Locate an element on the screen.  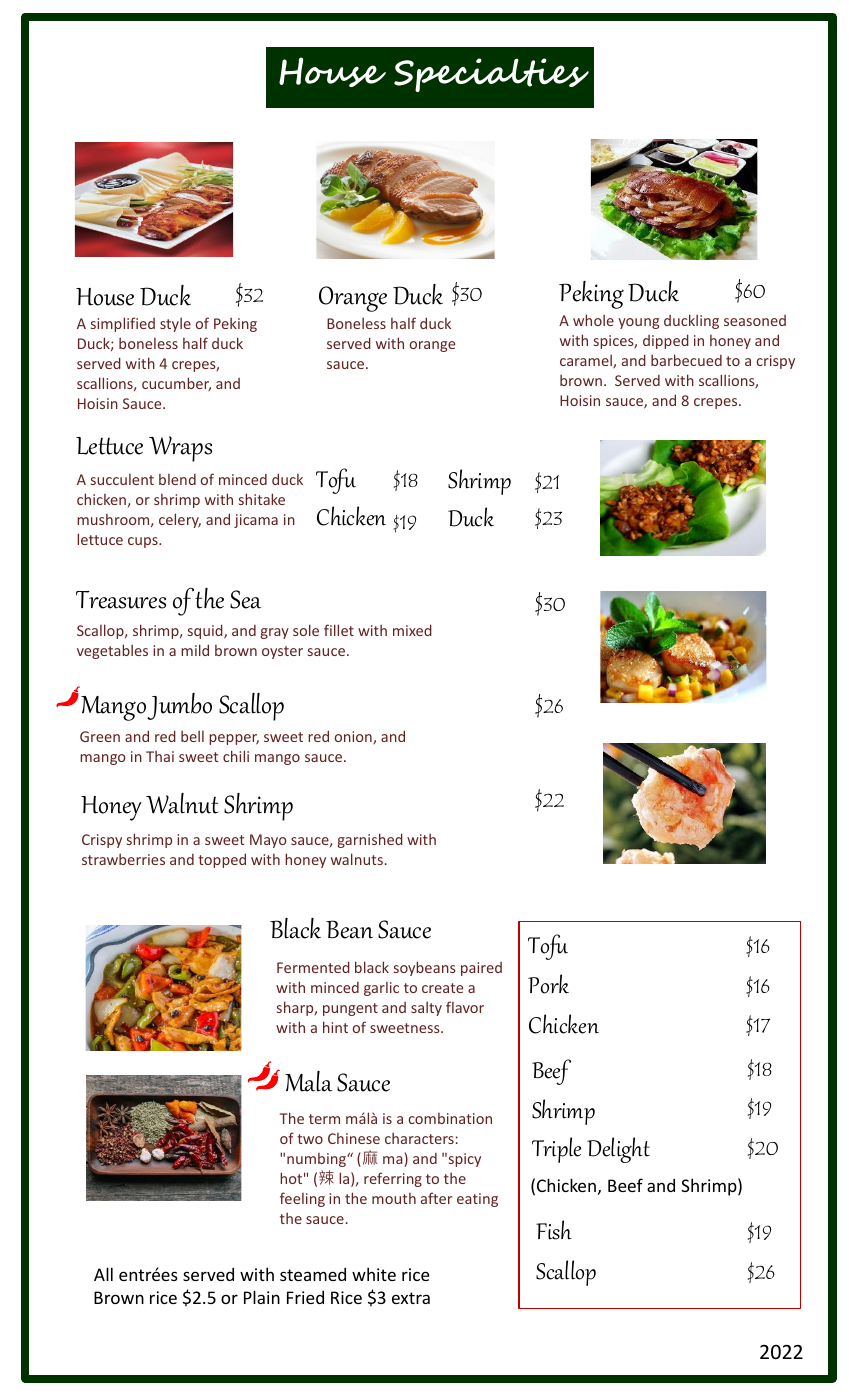
topped is located at coordinates (222, 860).
